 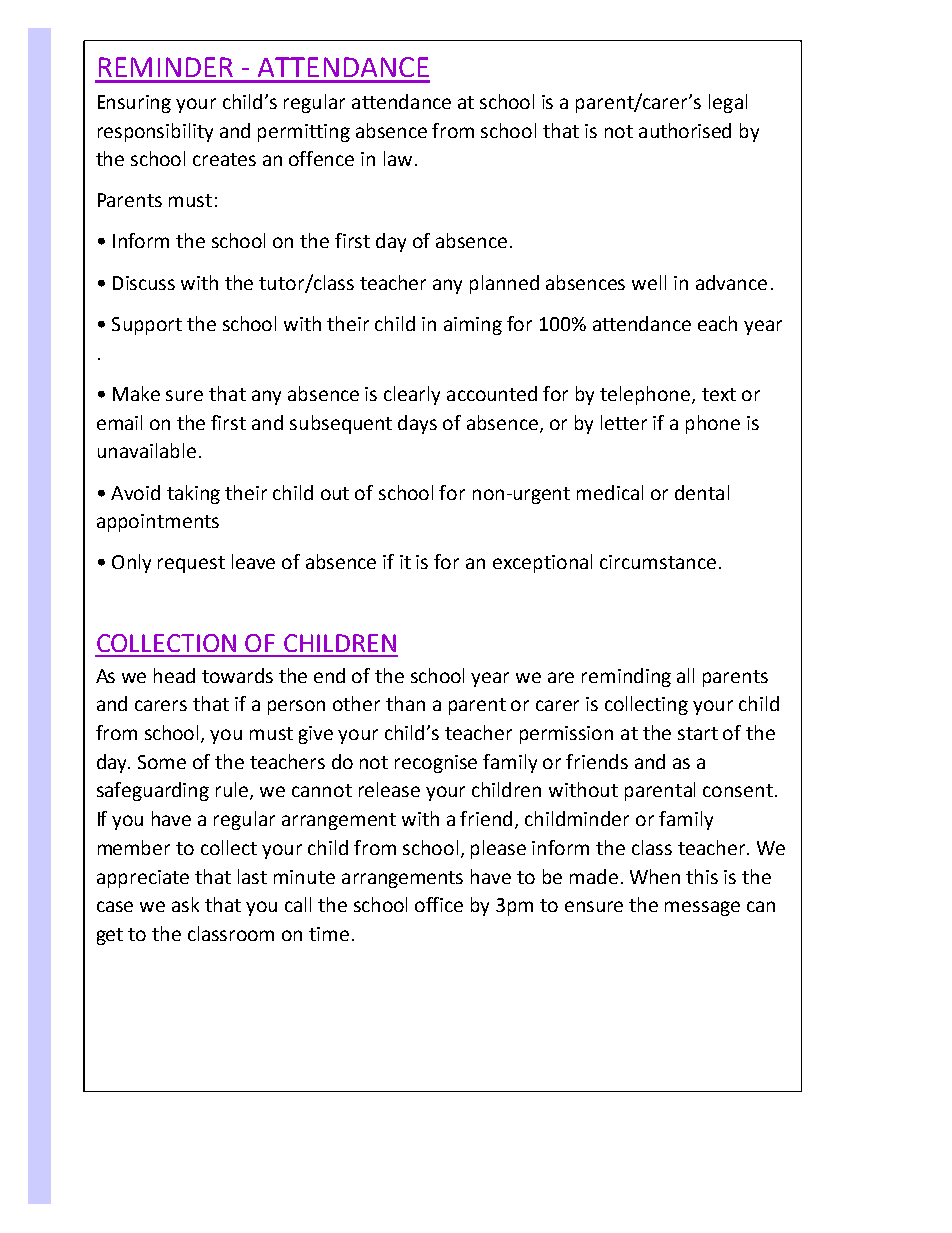 I want to click on Discuss, so click(x=144, y=283).
